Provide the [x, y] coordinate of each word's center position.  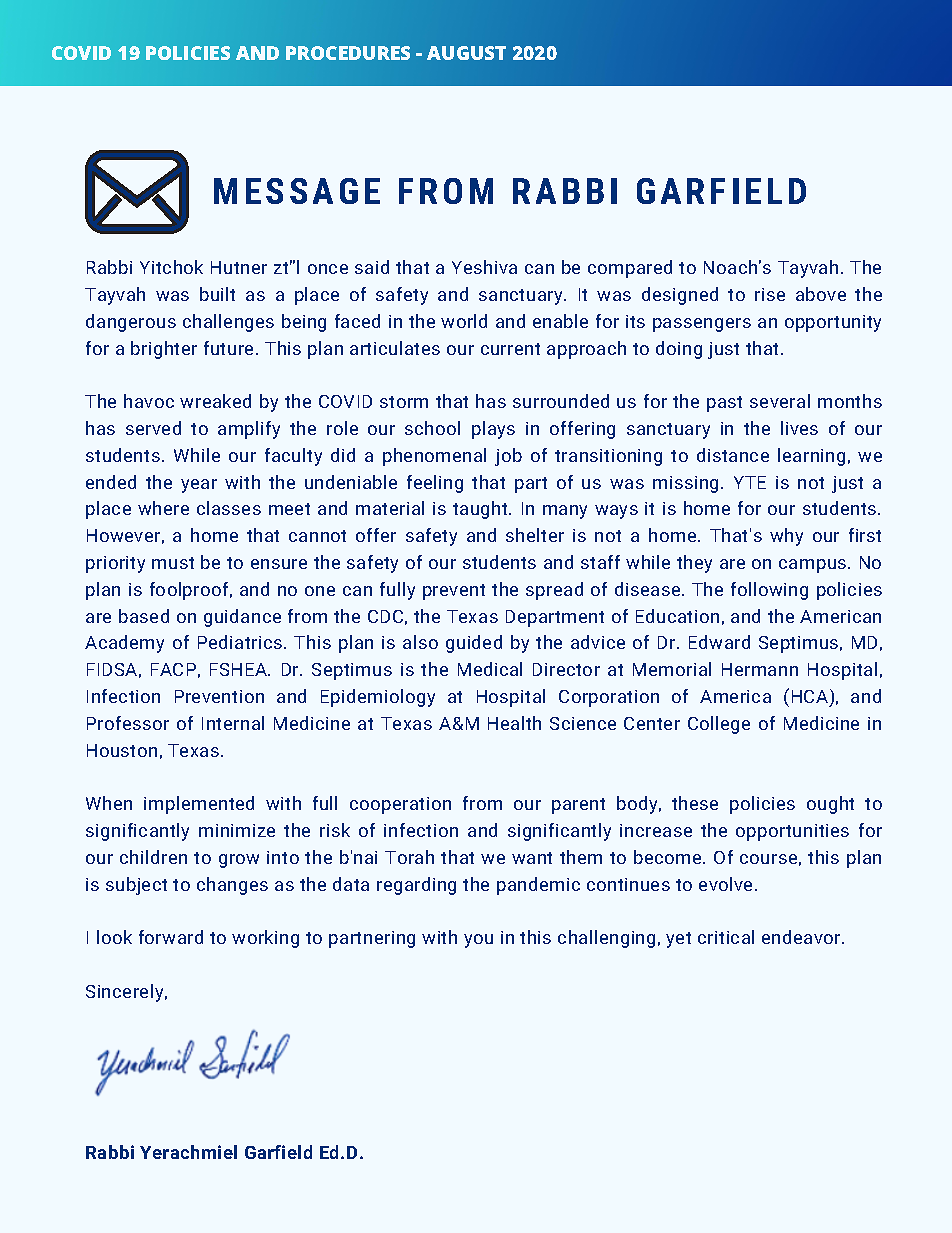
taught [481, 510]
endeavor [802, 937]
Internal [233, 723]
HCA [811, 697]
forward [171, 937]
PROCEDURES [348, 53]
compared [630, 269]
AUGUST [466, 53]
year [199, 486]
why [786, 537]
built [217, 294]
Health [514, 723]
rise [770, 294]
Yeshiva [484, 267]
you [478, 941]
